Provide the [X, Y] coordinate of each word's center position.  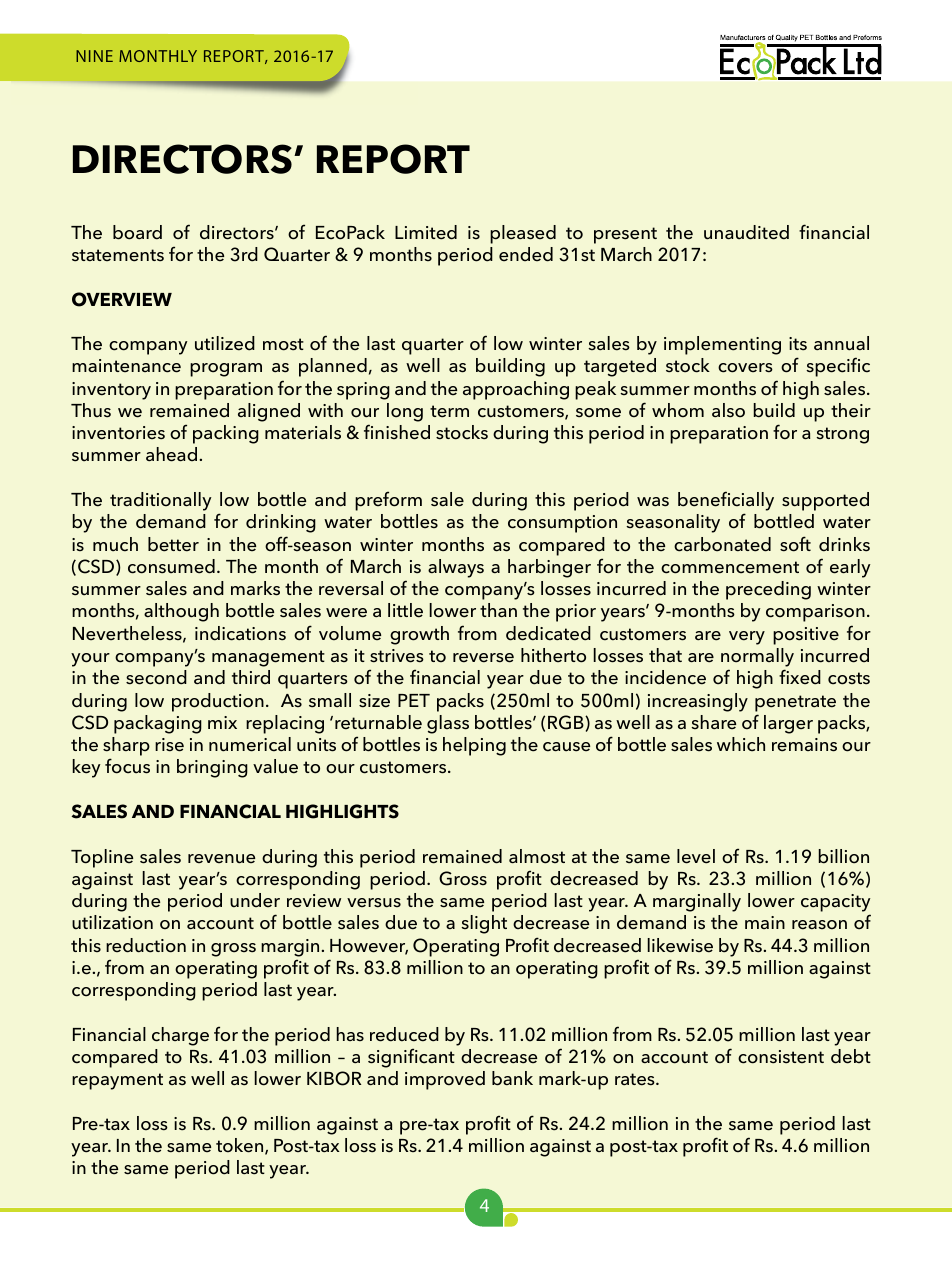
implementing [722, 345]
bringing [212, 768]
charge [180, 1036]
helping [474, 746]
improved [445, 1080]
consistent [781, 1057]
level [696, 856]
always [456, 568]
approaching [516, 390]
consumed [171, 566]
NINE [94, 56]
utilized [225, 343]
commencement [730, 567]
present [625, 235]
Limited [426, 232]
